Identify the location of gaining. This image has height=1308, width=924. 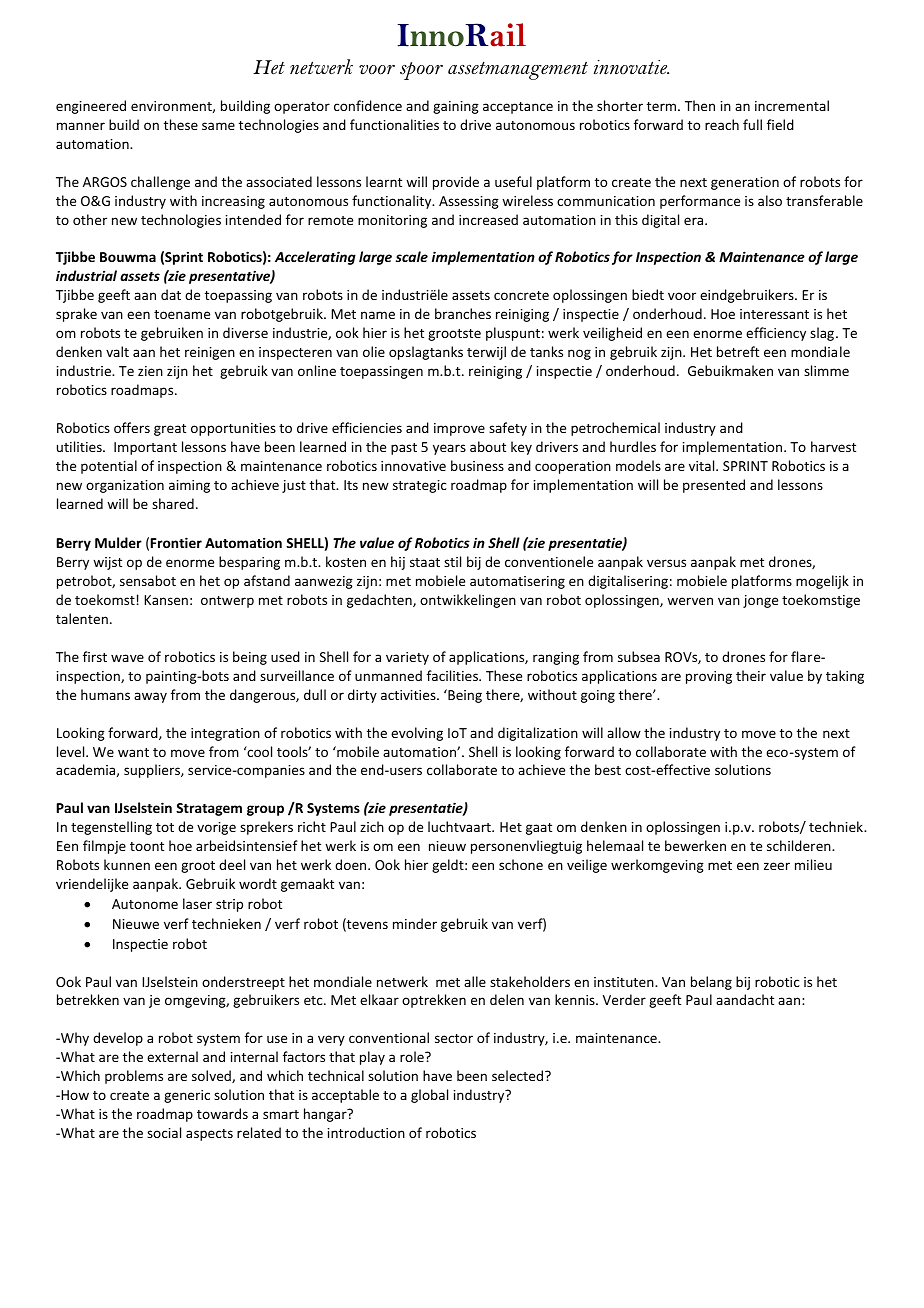
(456, 107).
